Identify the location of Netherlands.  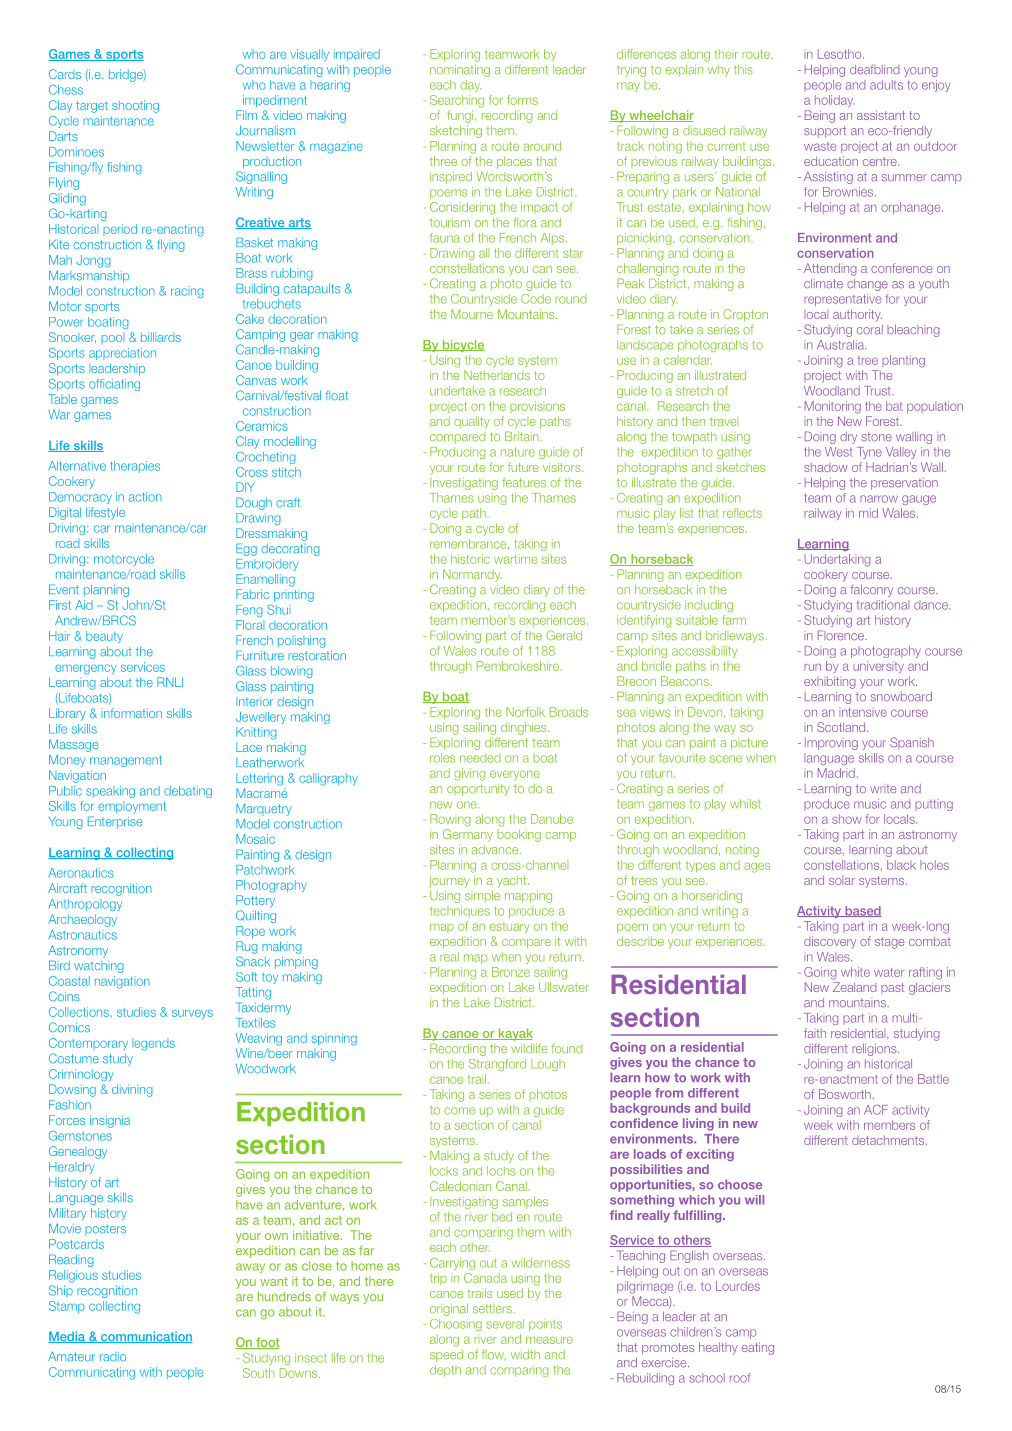
(497, 375).
